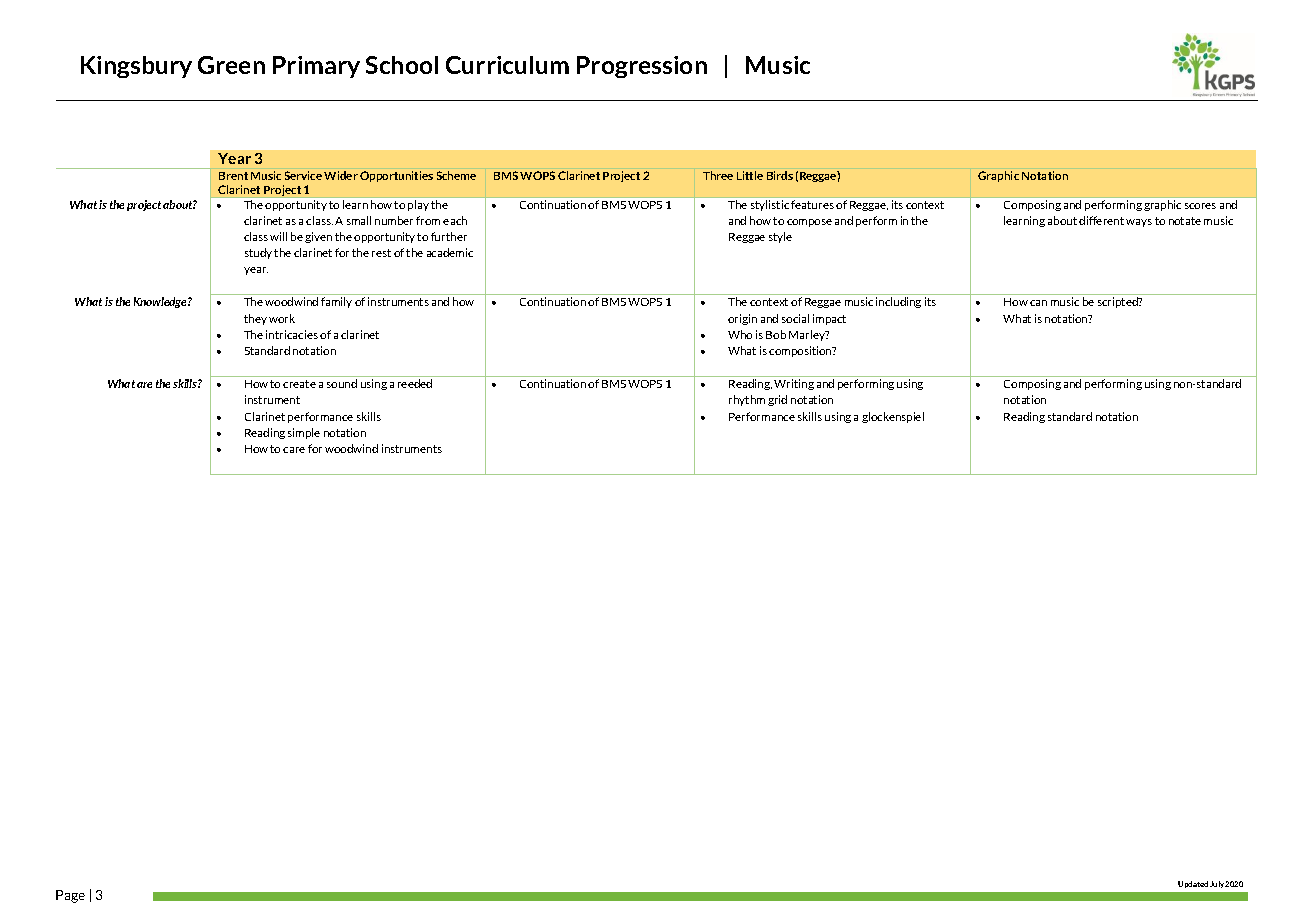  Describe the element at coordinates (294, 450) in the screenshot. I see `care` at that location.
